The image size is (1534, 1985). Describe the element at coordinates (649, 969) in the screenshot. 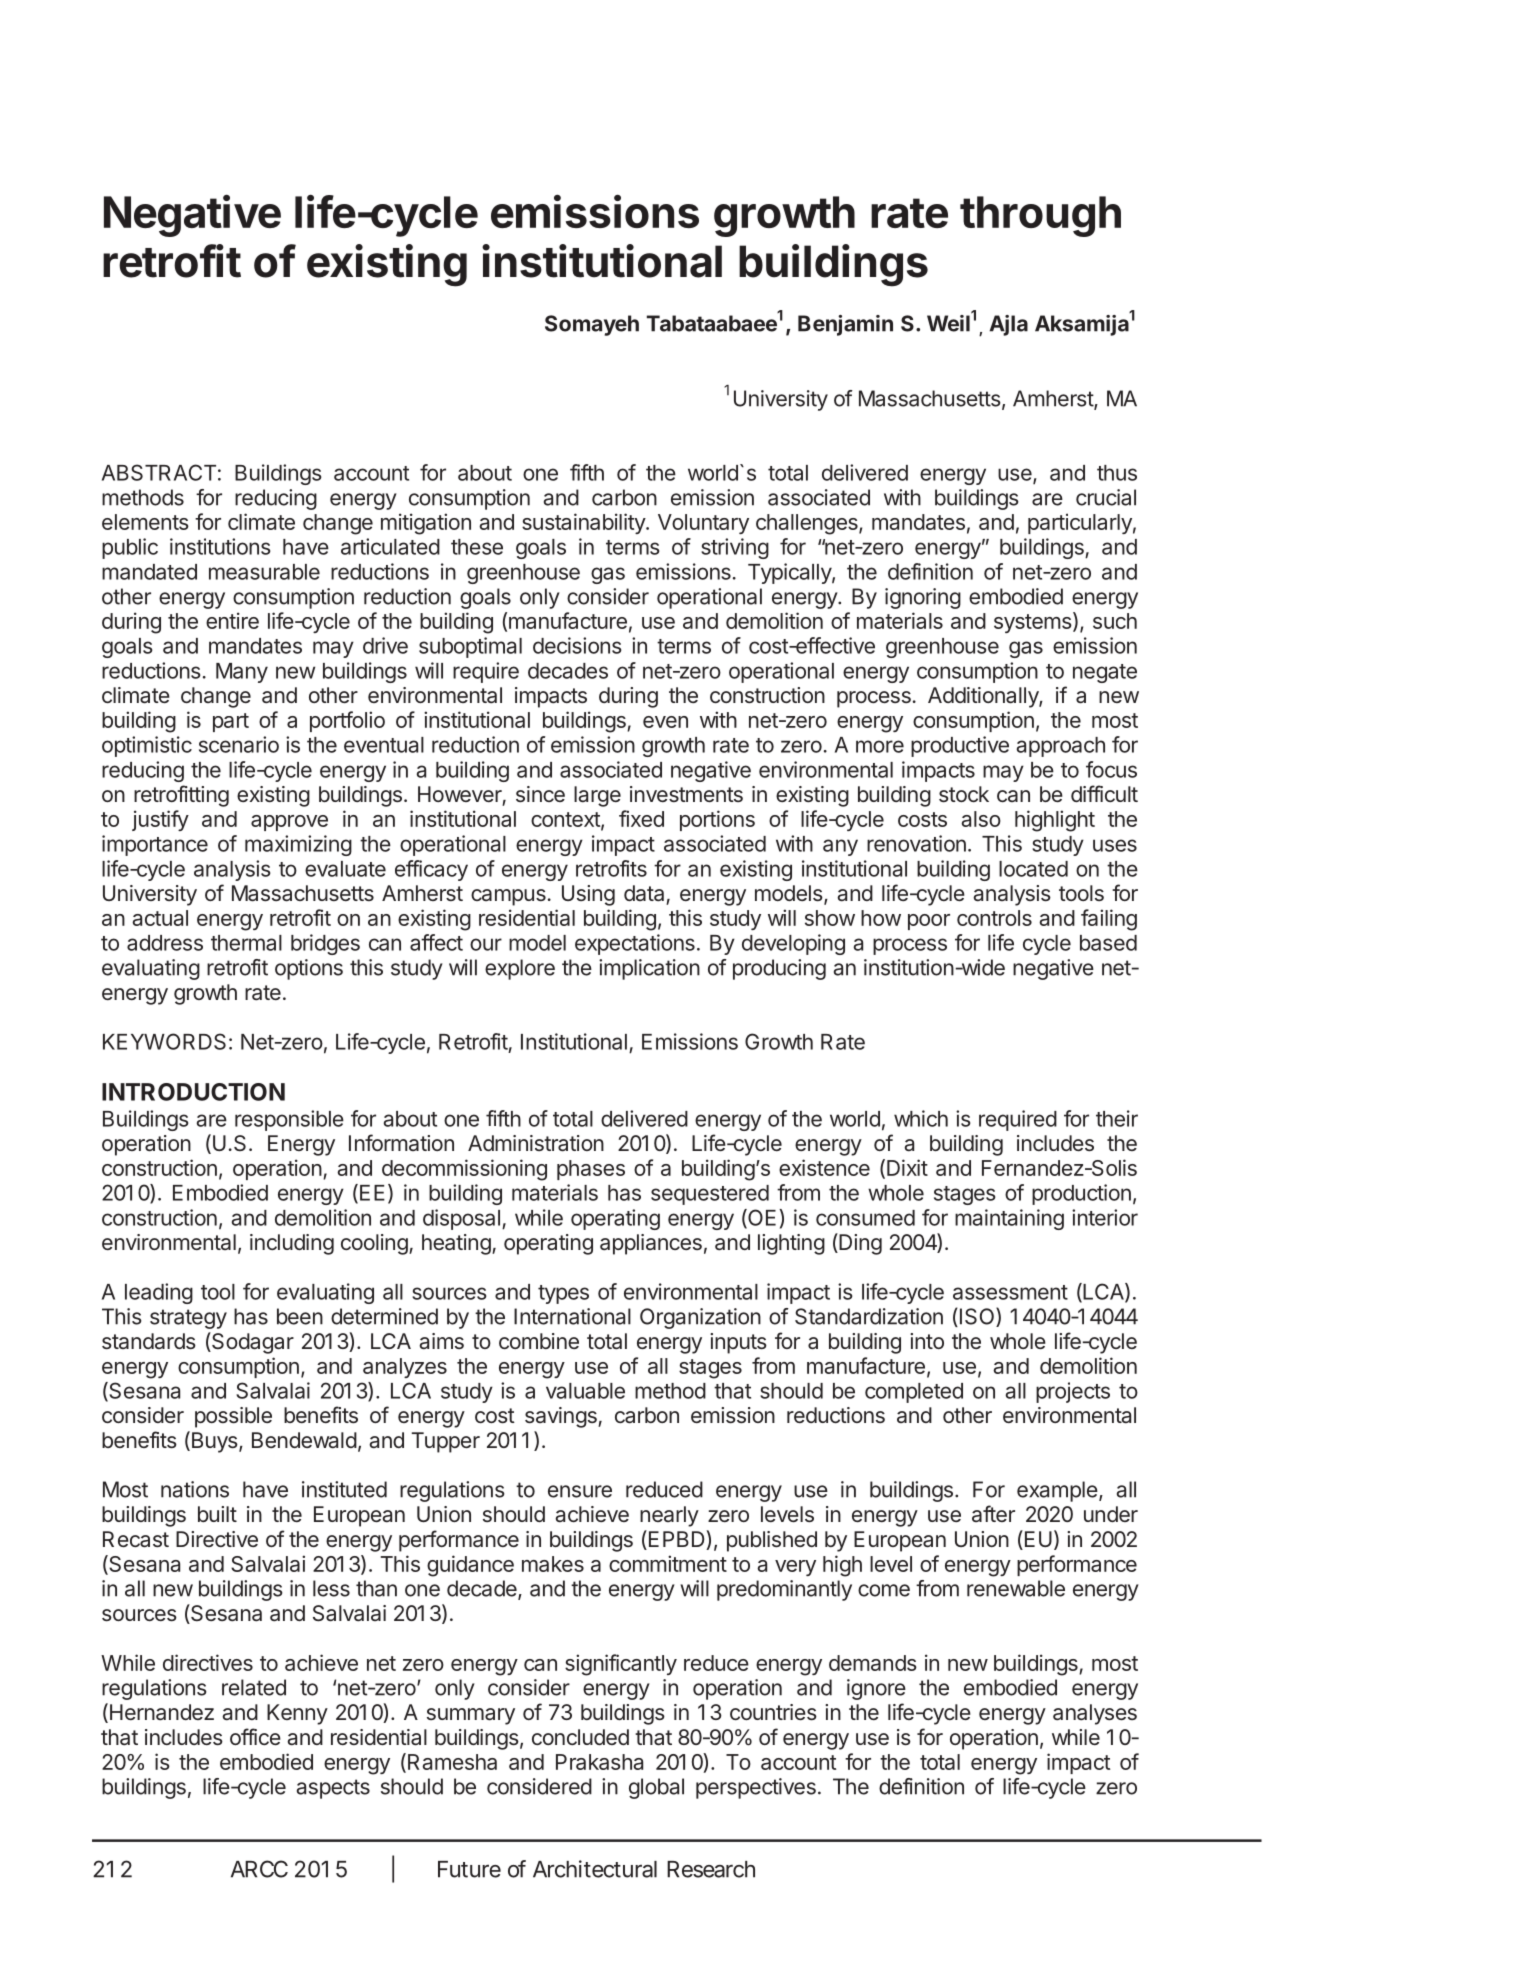

I see `implication` at that location.
